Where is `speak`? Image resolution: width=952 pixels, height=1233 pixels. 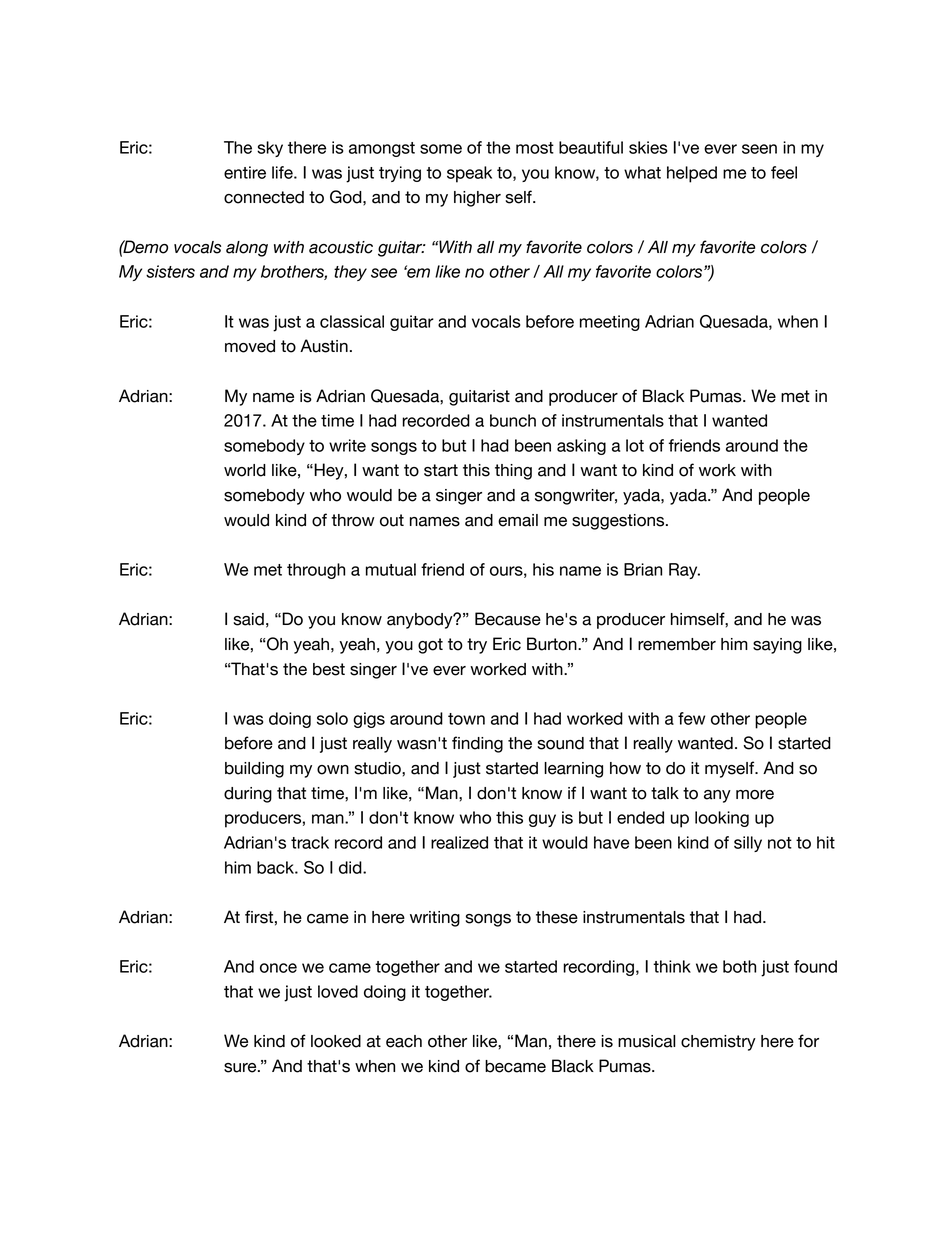
speak is located at coordinates (469, 174).
